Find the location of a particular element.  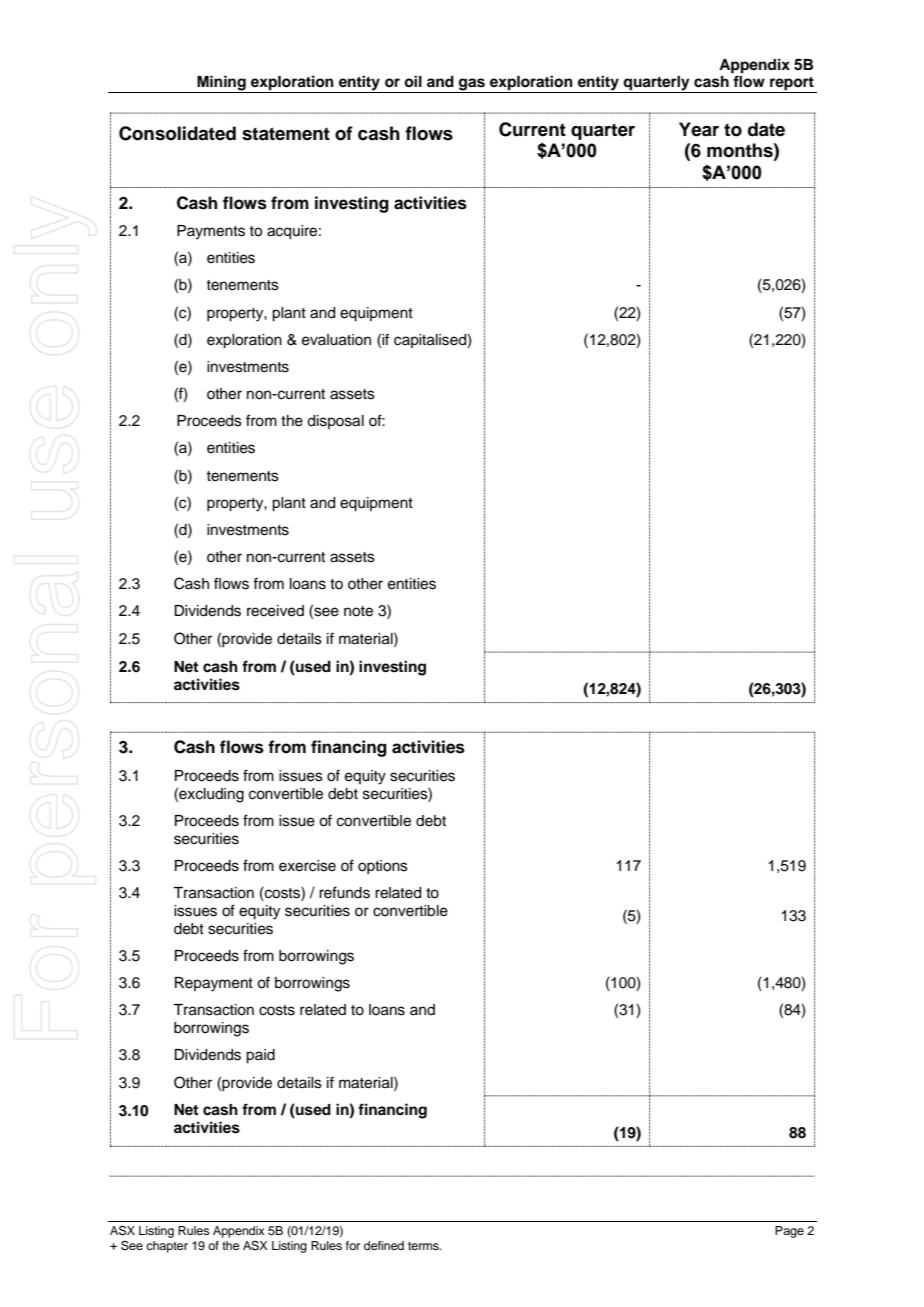

chapter is located at coordinates (167, 1247).
